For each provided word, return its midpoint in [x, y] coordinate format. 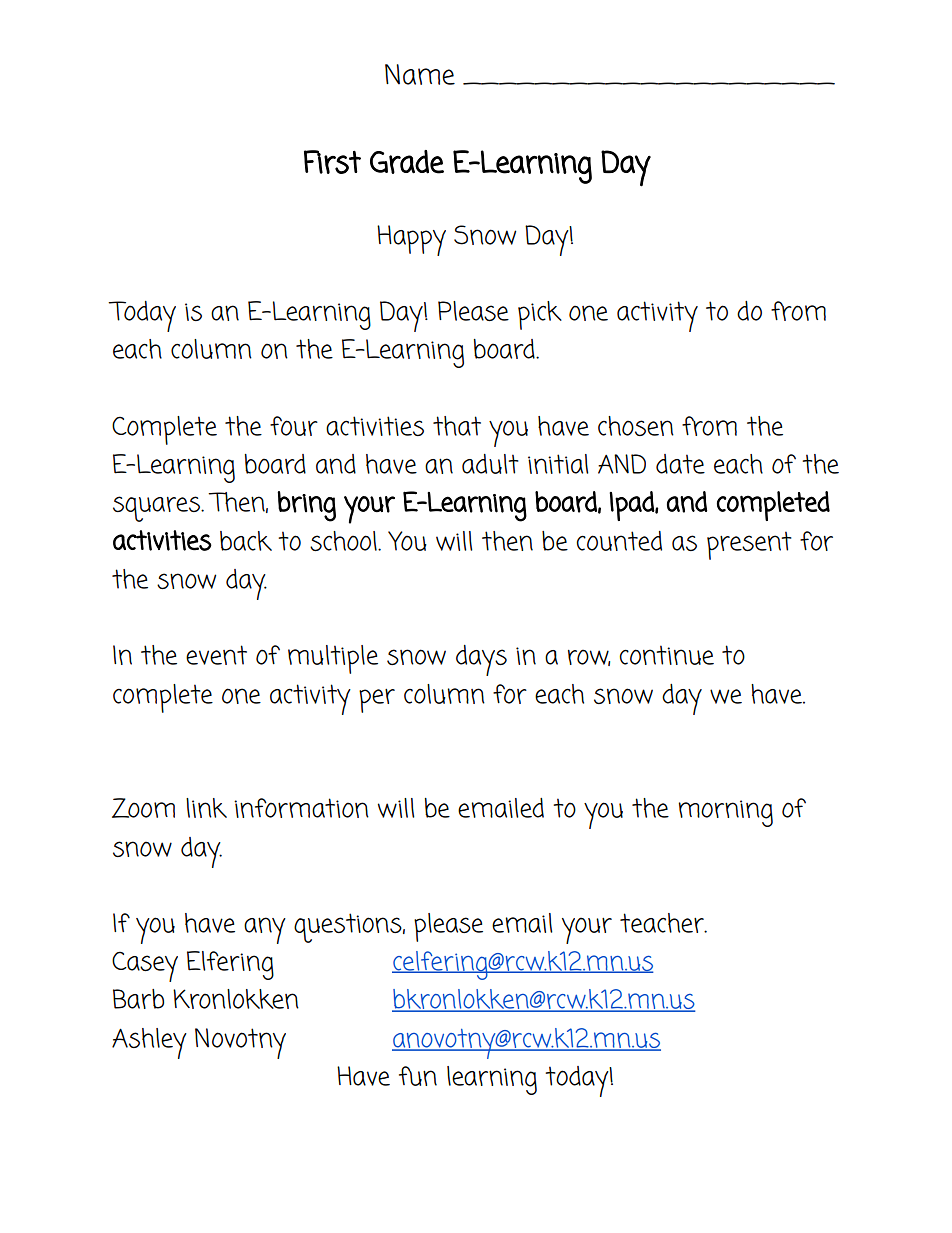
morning [725, 813]
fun [418, 1076]
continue [666, 655]
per [377, 701]
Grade [407, 162]
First [332, 162]
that [457, 426]
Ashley [149, 1043]
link [206, 808]
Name [420, 74]
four [294, 426]
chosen [636, 426]
